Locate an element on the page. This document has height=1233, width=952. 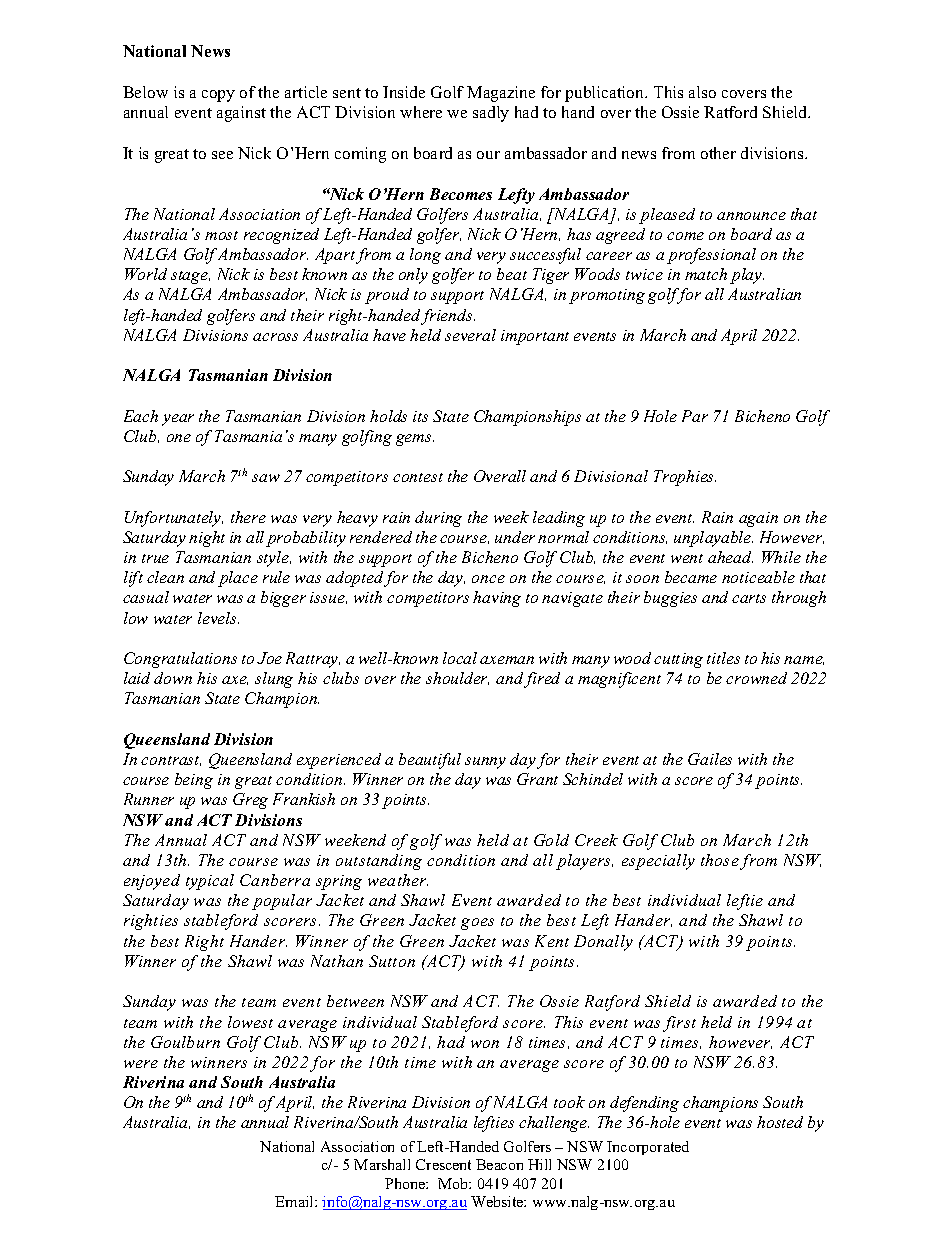
local is located at coordinates (460, 658).
